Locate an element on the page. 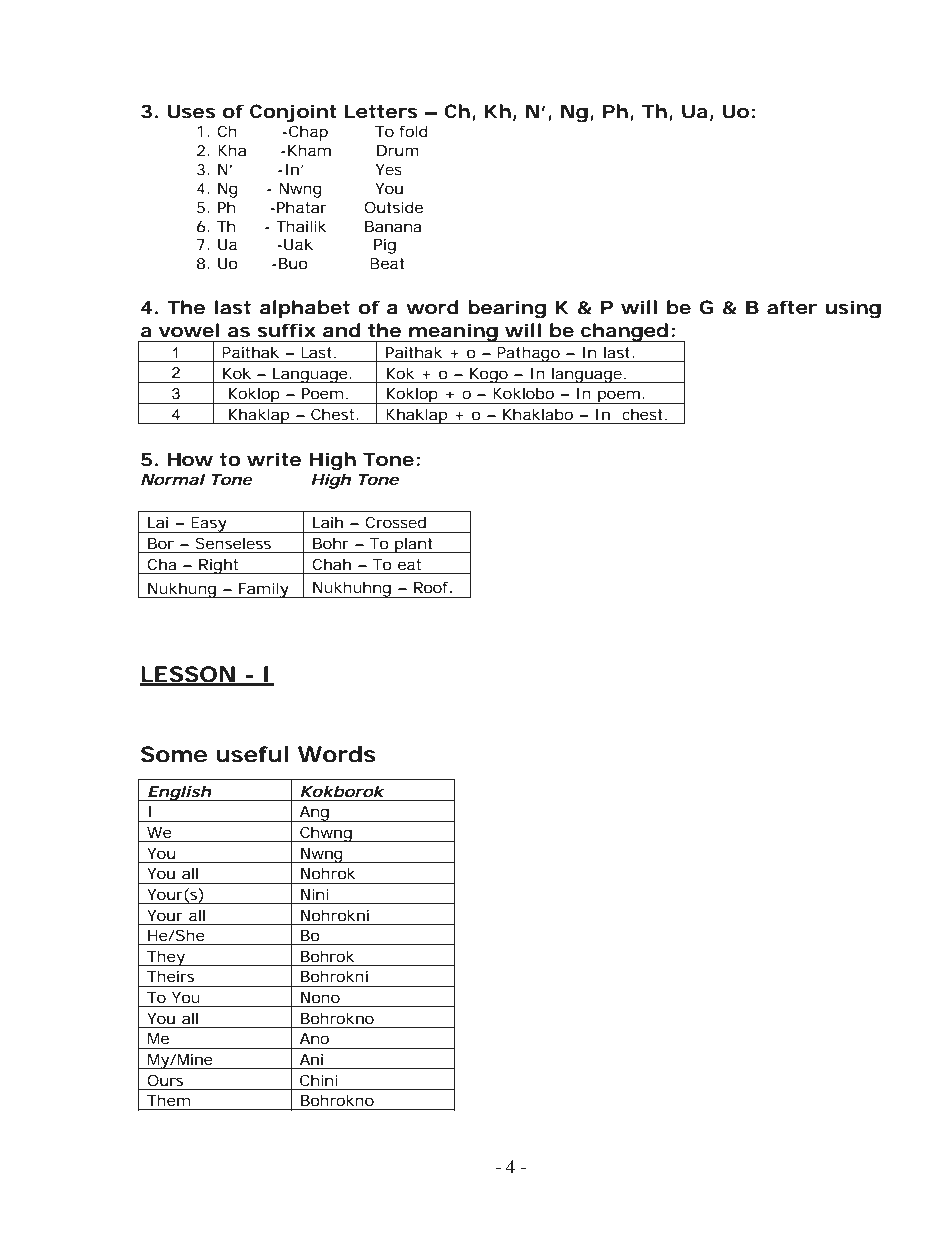  Family is located at coordinates (264, 590).
